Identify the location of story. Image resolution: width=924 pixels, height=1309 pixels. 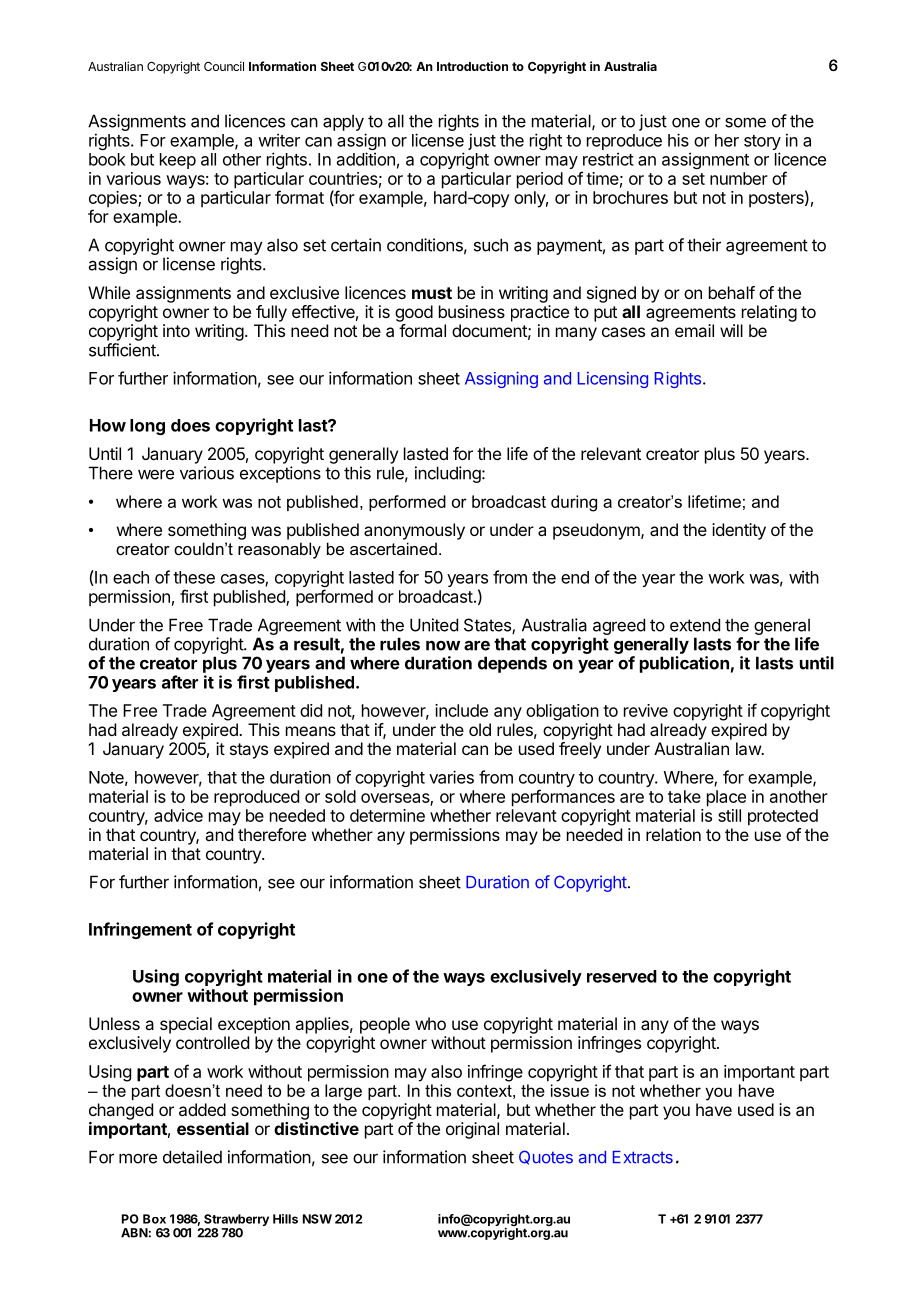
(762, 144).
